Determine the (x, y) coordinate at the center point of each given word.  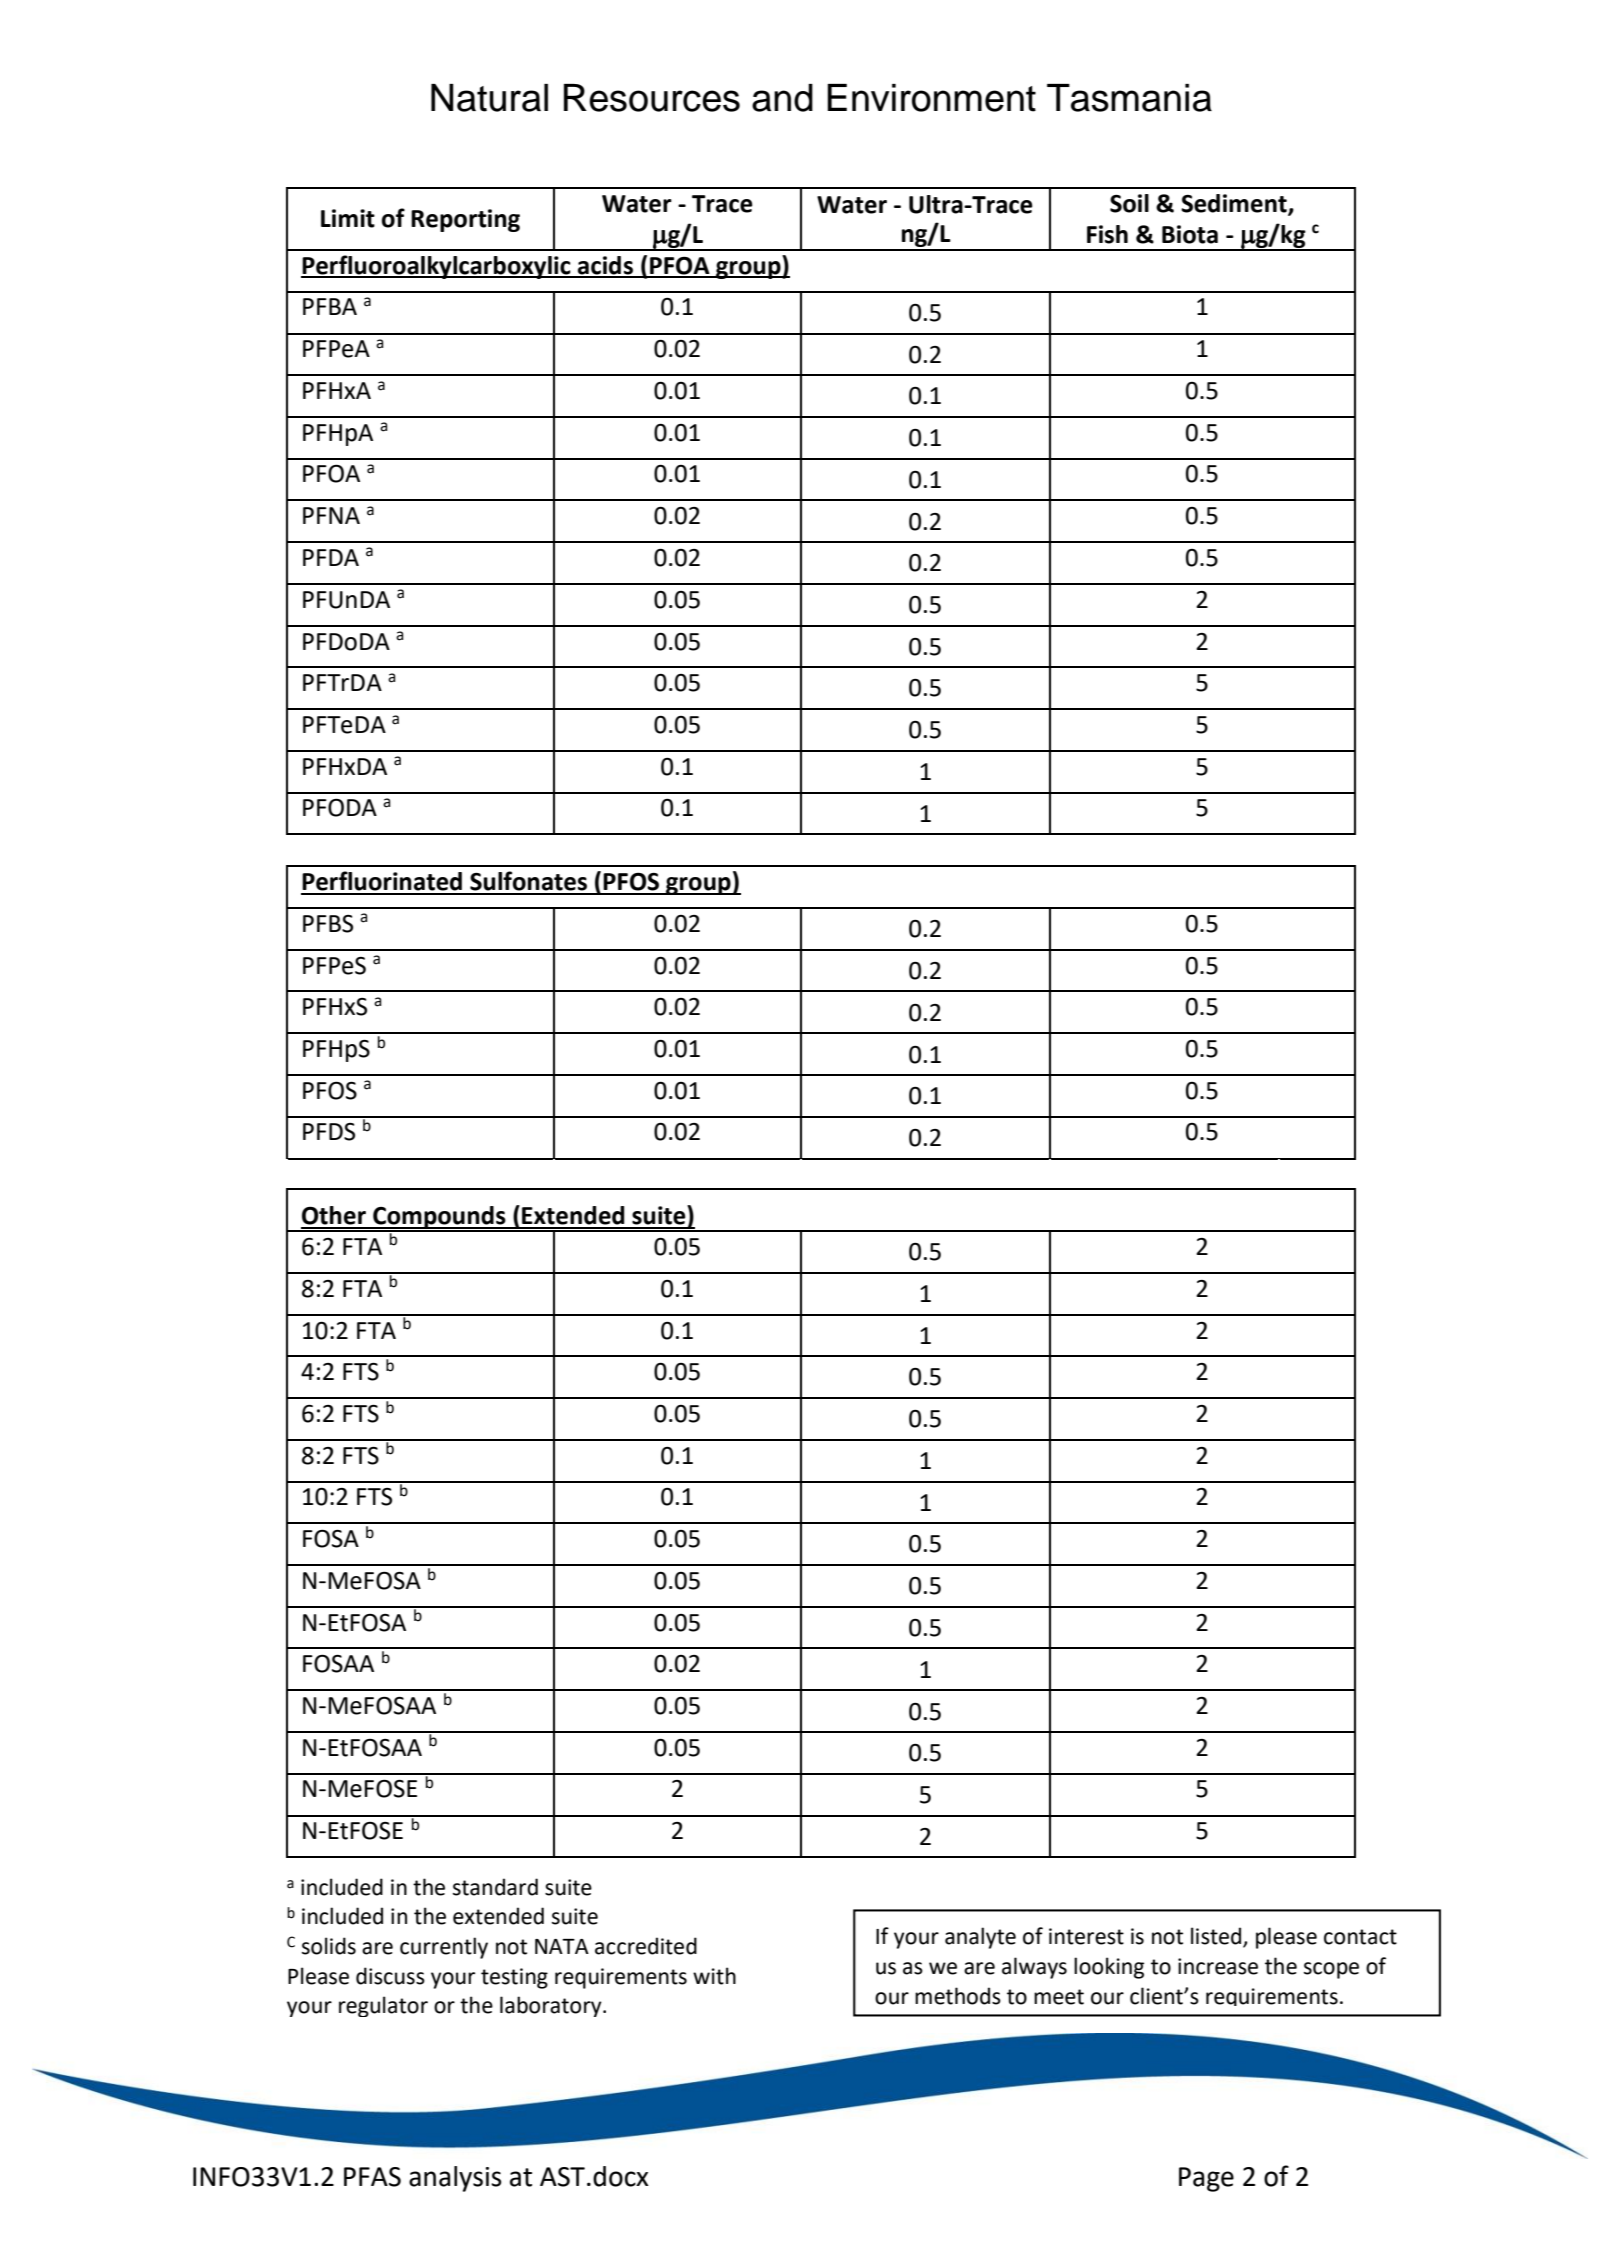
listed (1217, 1937)
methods (958, 1996)
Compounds (439, 1218)
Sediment (1235, 204)
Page (1206, 2179)
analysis (455, 2179)
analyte (980, 1938)
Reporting (465, 220)
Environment (931, 98)
